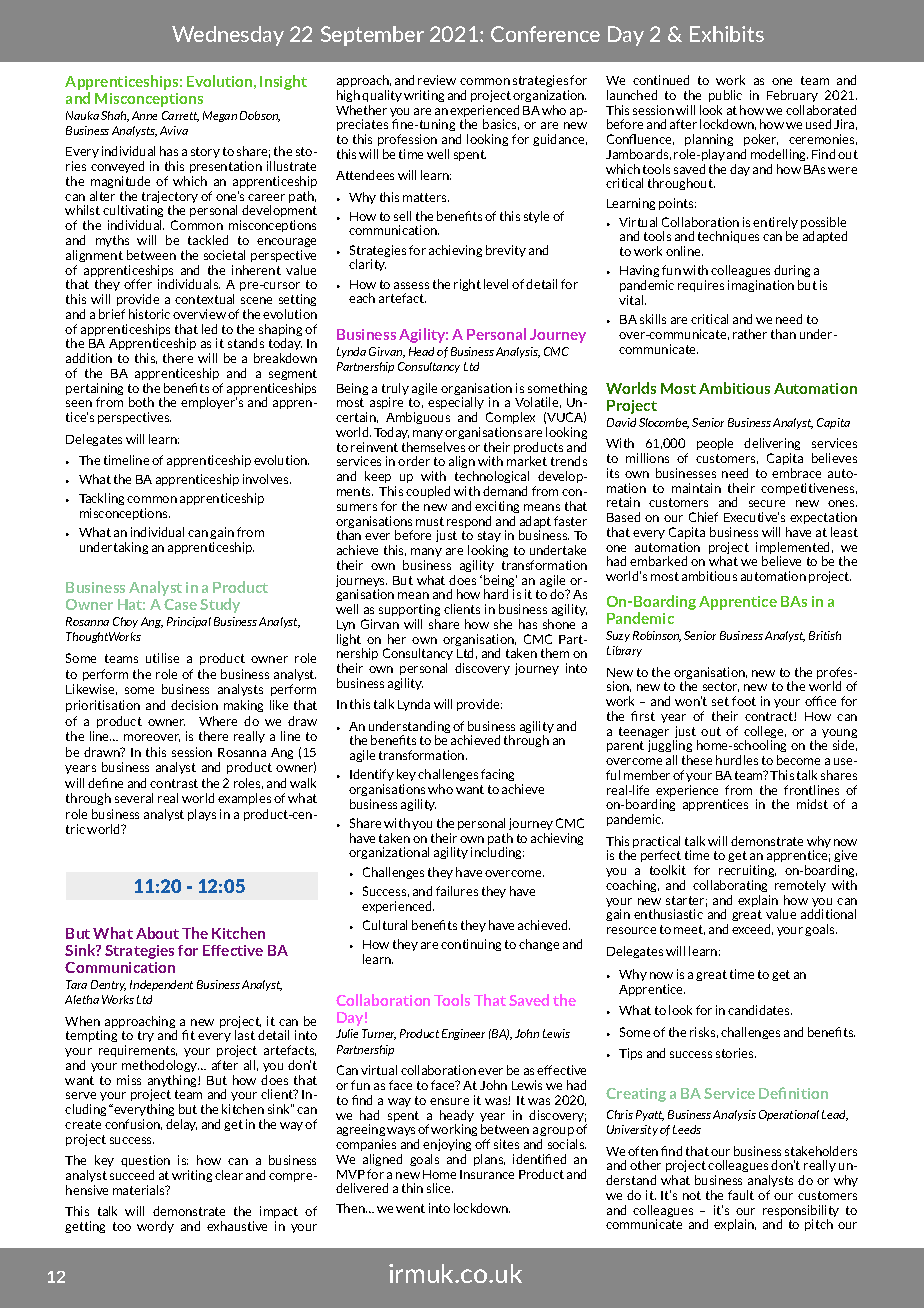 The width and height of the image is (924, 1308). What do you see at coordinates (149, 314) in the image?
I see `historic` at bounding box center [149, 314].
